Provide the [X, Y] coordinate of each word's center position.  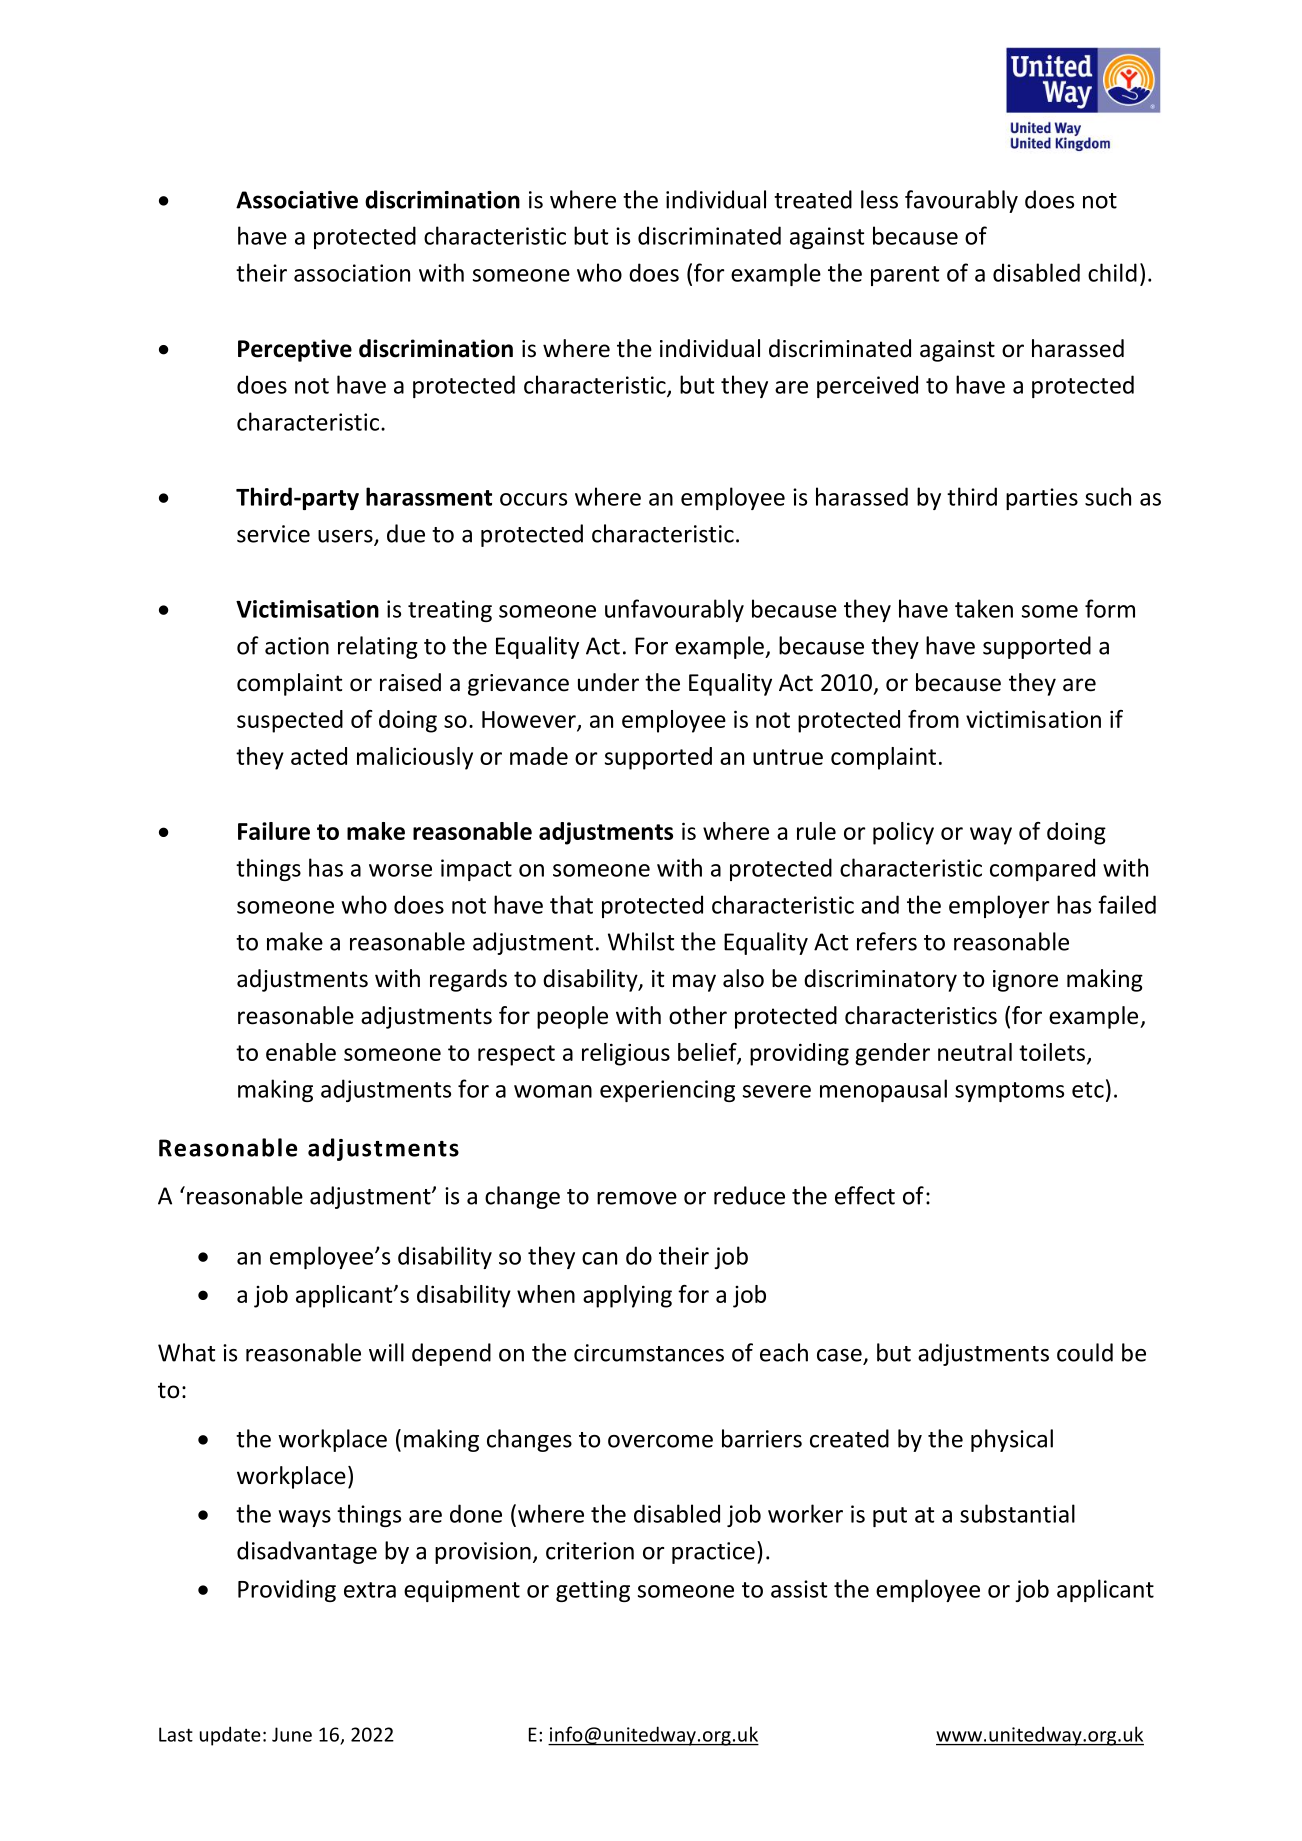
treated [813, 199]
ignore [1025, 981]
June [292, 1734]
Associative [297, 200]
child [1112, 272]
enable [301, 1052]
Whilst [641, 941]
